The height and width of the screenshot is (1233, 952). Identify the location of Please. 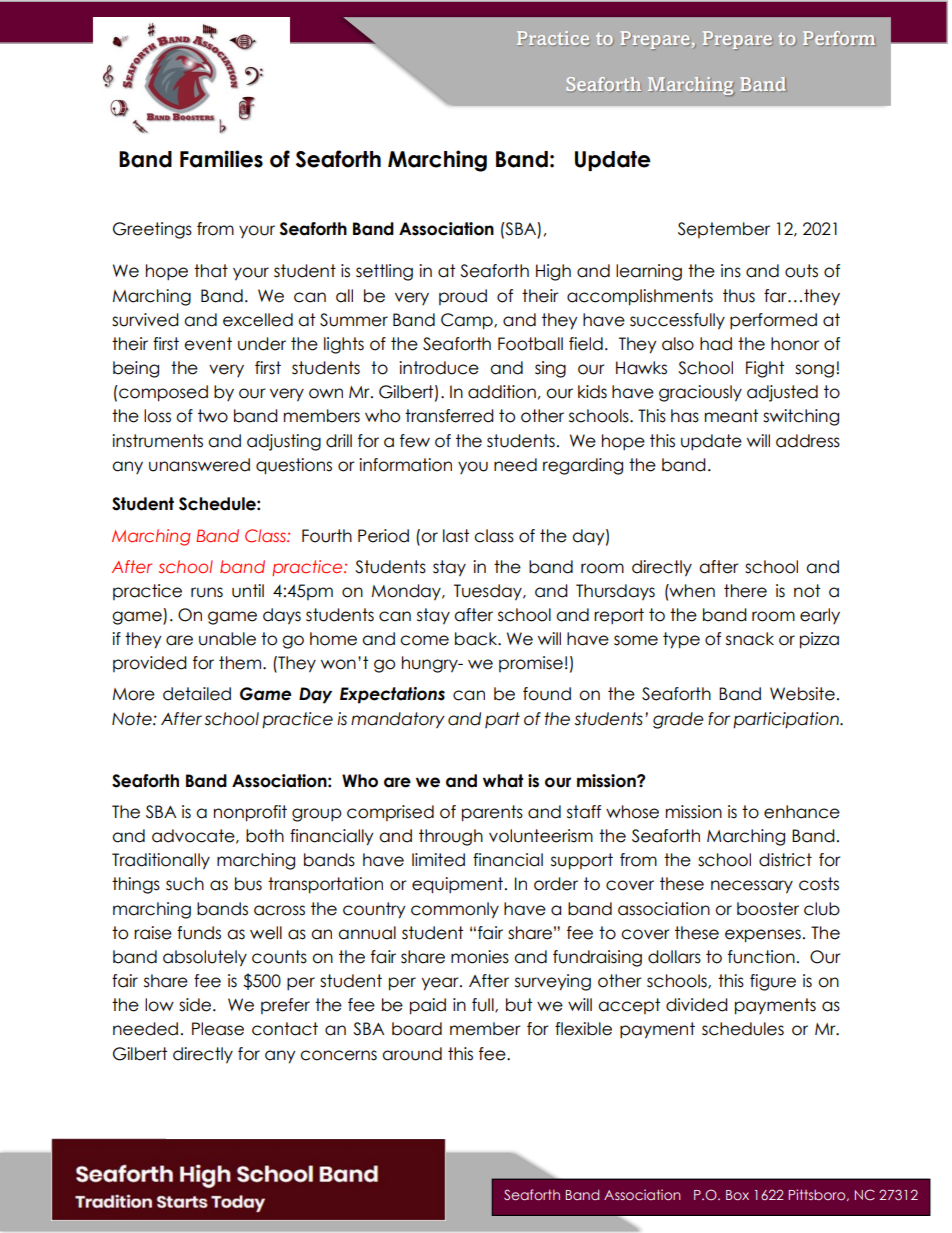
(218, 1029).
